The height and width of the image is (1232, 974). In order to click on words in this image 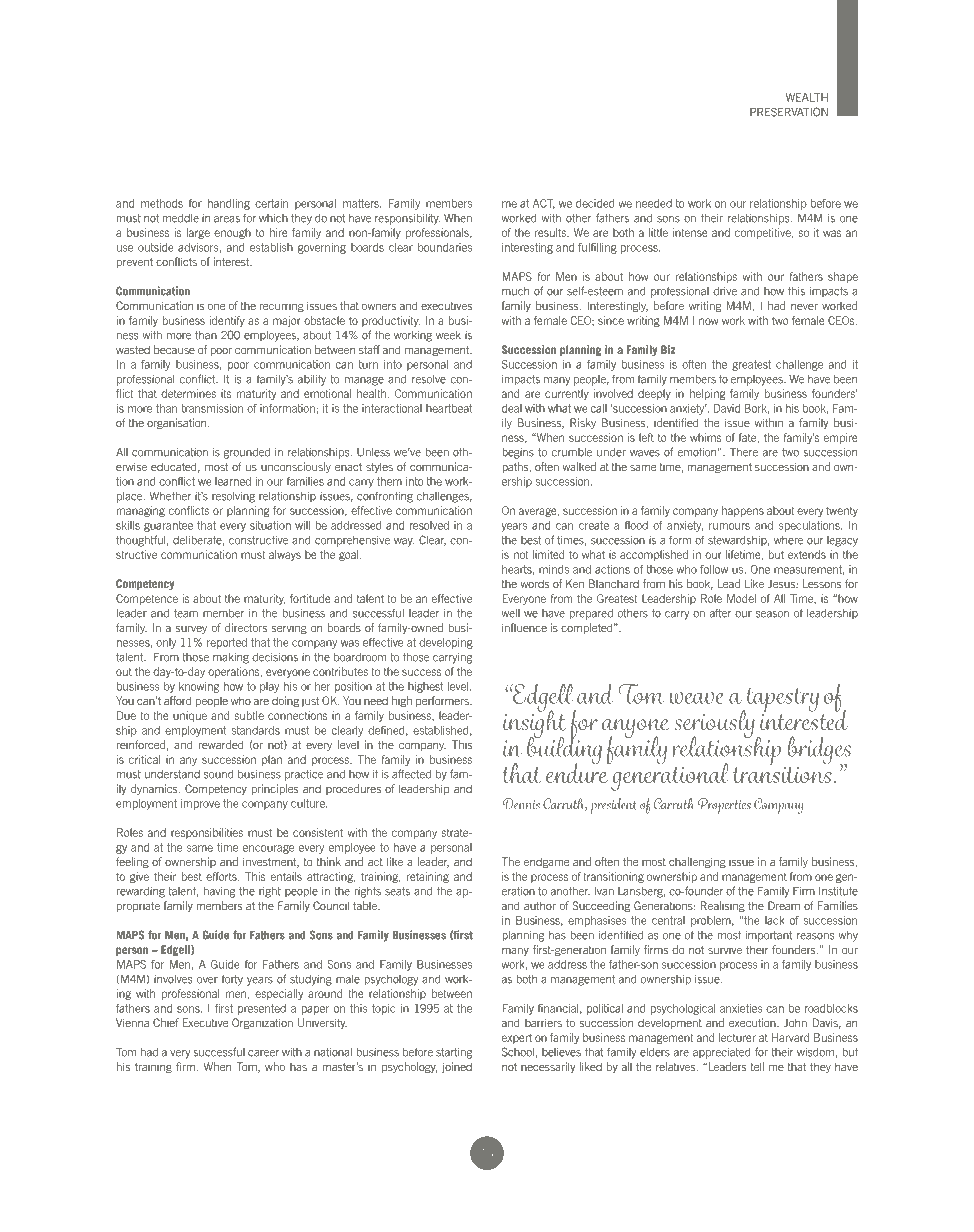, I will do `click(535, 583)`.
